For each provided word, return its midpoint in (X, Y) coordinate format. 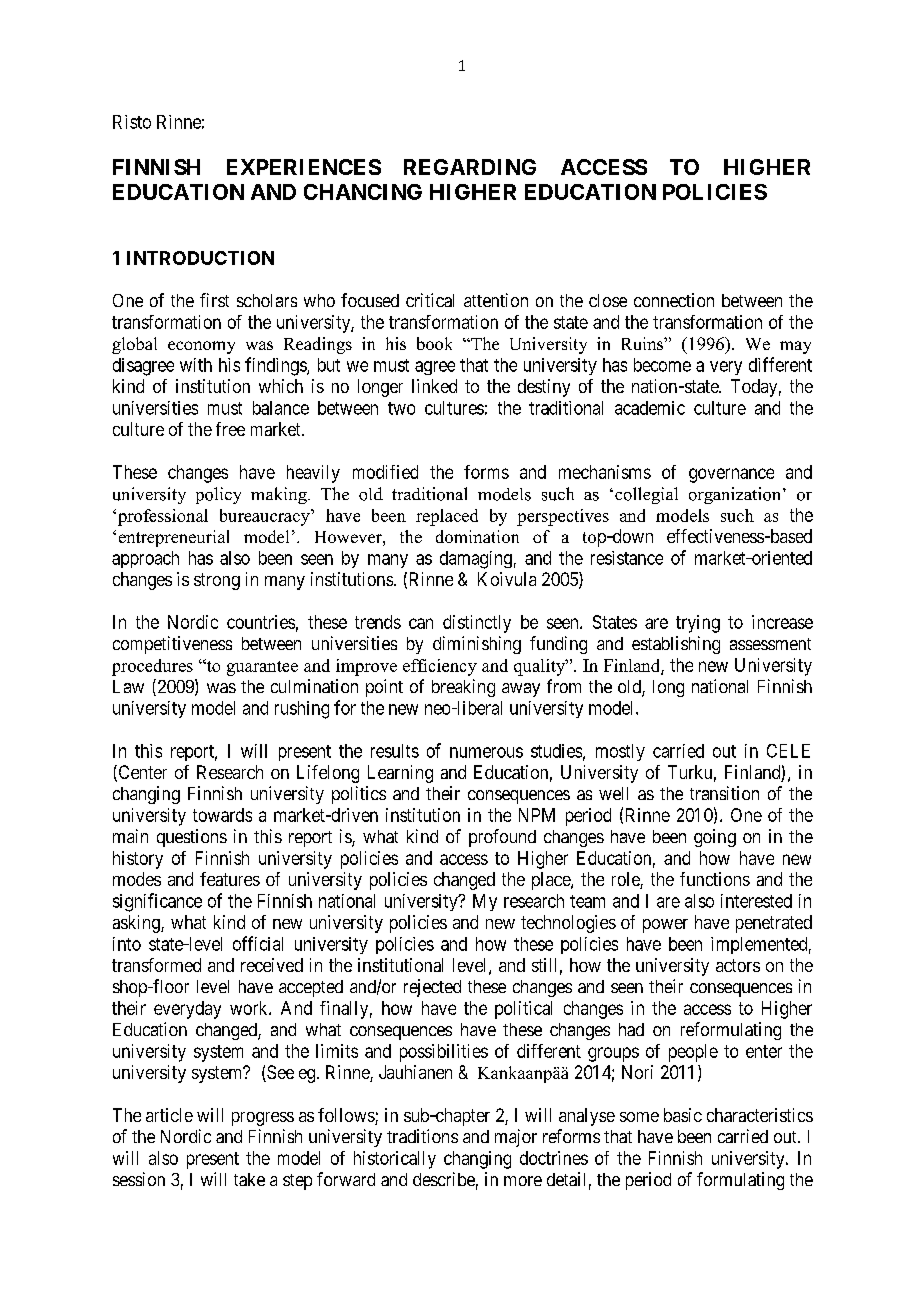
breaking (463, 688)
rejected (432, 988)
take (249, 1179)
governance (731, 475)
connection (674, 300)
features (230, 879)
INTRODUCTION (200, 258)
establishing (676, 645)
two (401, 408)
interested (756, 901)
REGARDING (470, 167)
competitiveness (172, 645)
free (230, 429)
